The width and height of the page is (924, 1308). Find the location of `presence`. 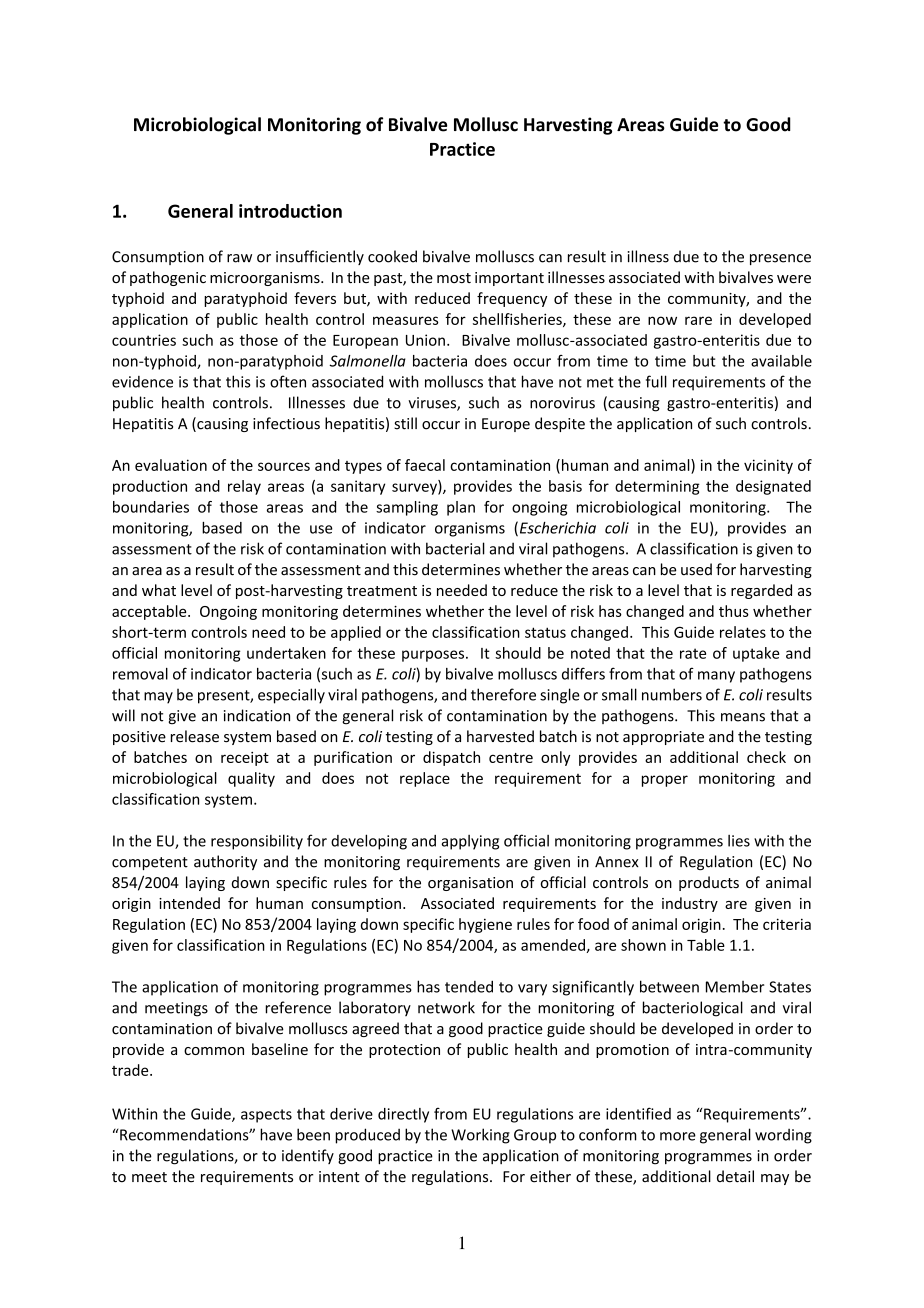

presence is located at coordinates (780, 259).
